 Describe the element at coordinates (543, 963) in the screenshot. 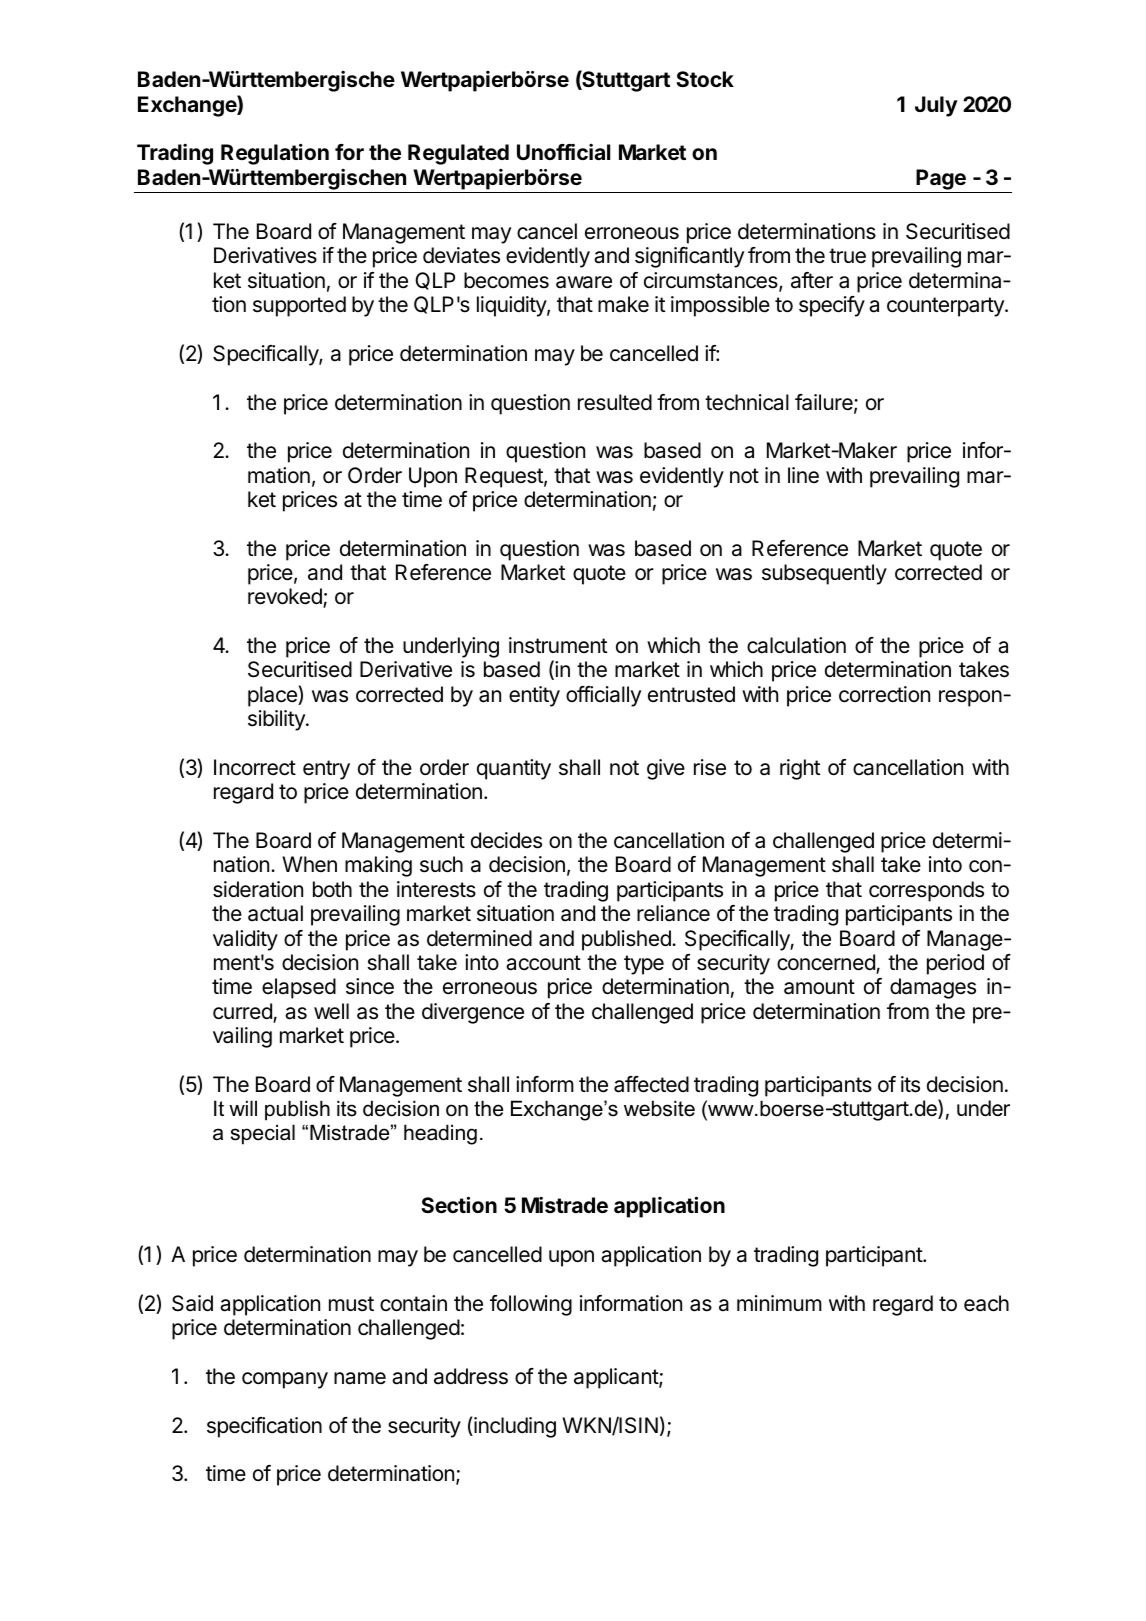

I see `account` at that location.
